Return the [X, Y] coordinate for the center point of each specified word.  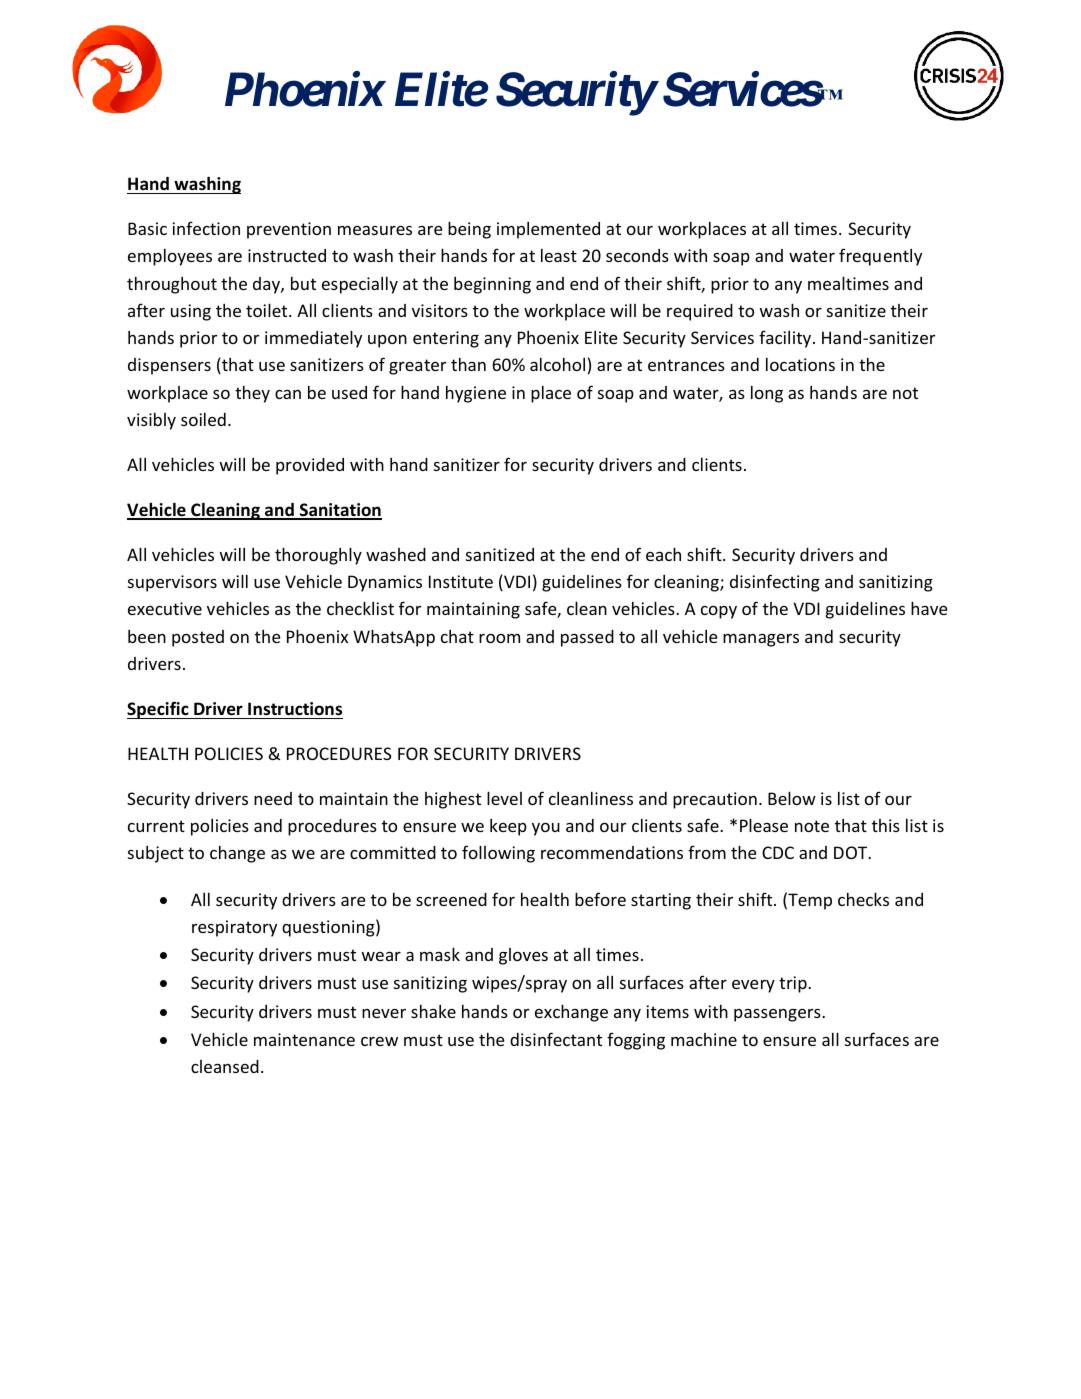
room [499, 638]
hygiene [476, 394]
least [559, 255]
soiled [203, 419]
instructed [287, 255]
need [273, 798]
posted [198, 638]
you [546, 829]
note [812, 826]
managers [761, 640]
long [767, 394]
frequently [880, 257]
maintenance [304, 1039]
